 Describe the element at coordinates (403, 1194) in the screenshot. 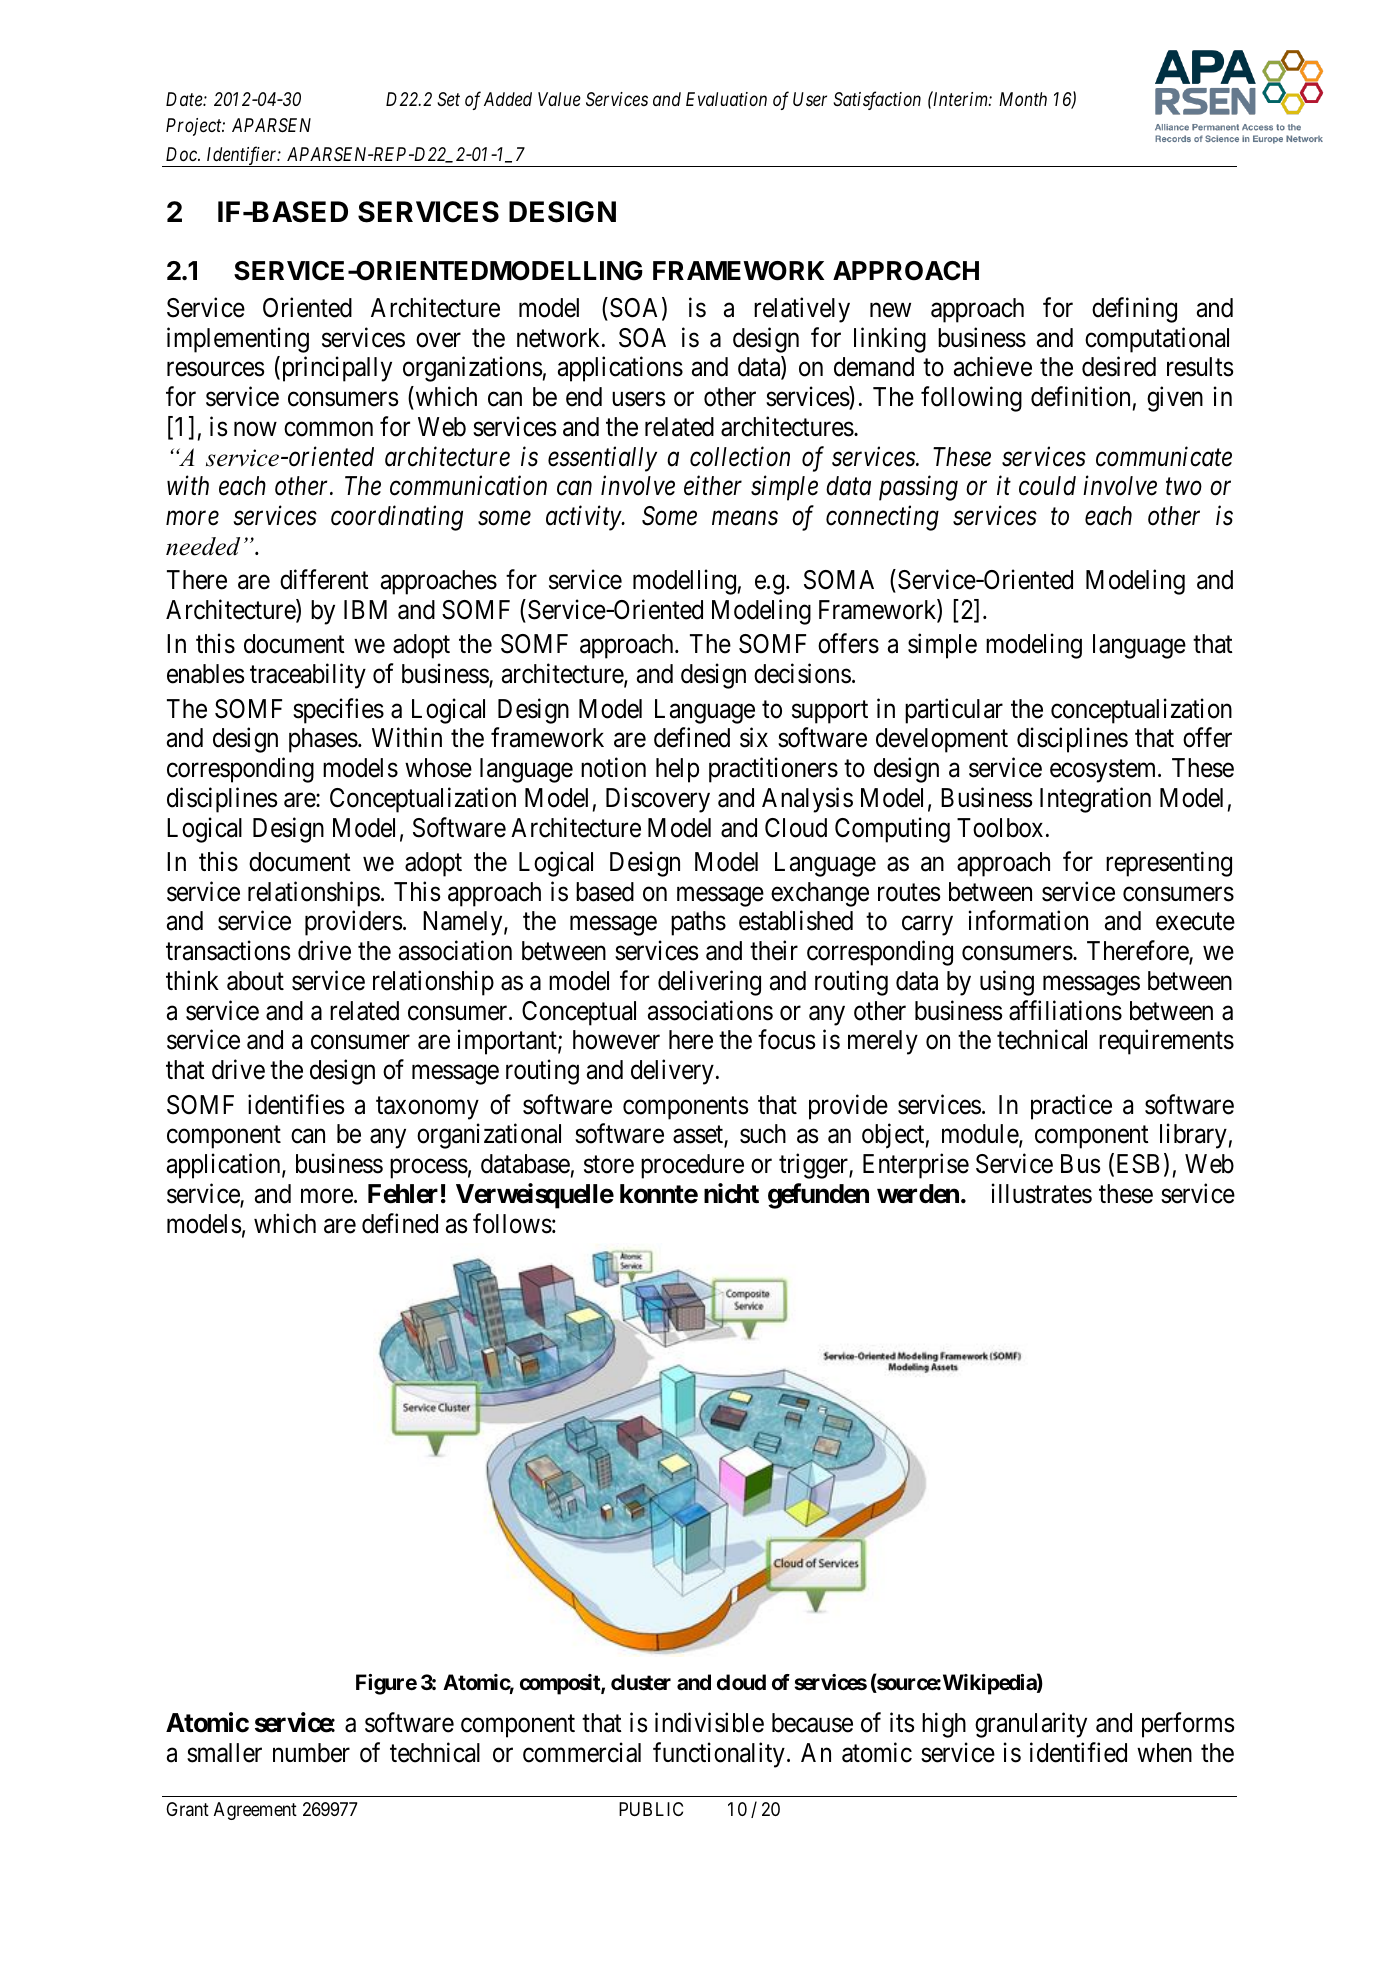

I see `Fehler` at that location.
